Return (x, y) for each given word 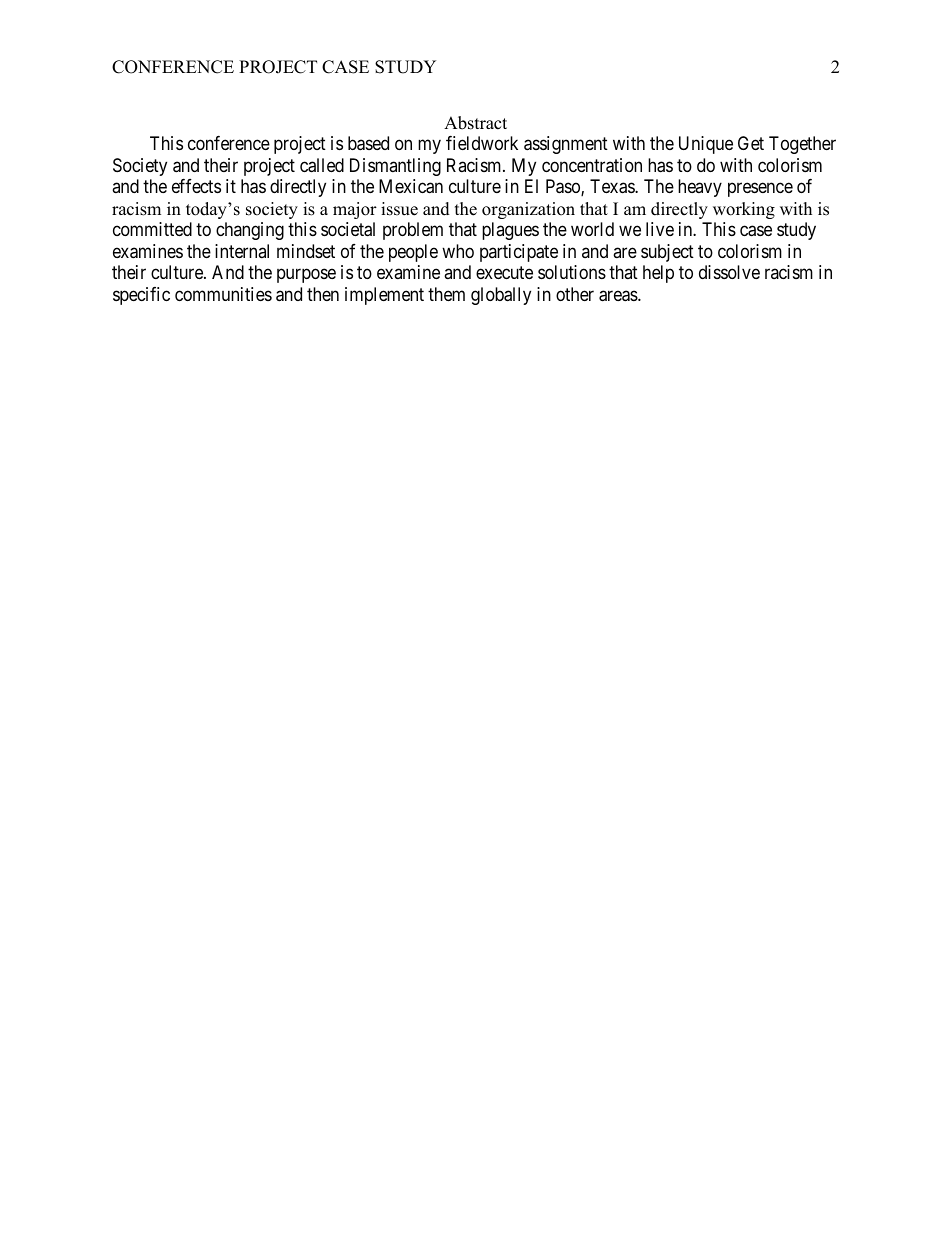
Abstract (475, 123)
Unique (706, 145)
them (446, 294)
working (744, 210)
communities (223, 294)
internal (242, 251)
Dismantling (395, 167)
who (458, 251)
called (322, 165)
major (355, 210)
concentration (592, 165)
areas (619, 296)
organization (528, 210)
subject (667, 253)
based (368, 143)
